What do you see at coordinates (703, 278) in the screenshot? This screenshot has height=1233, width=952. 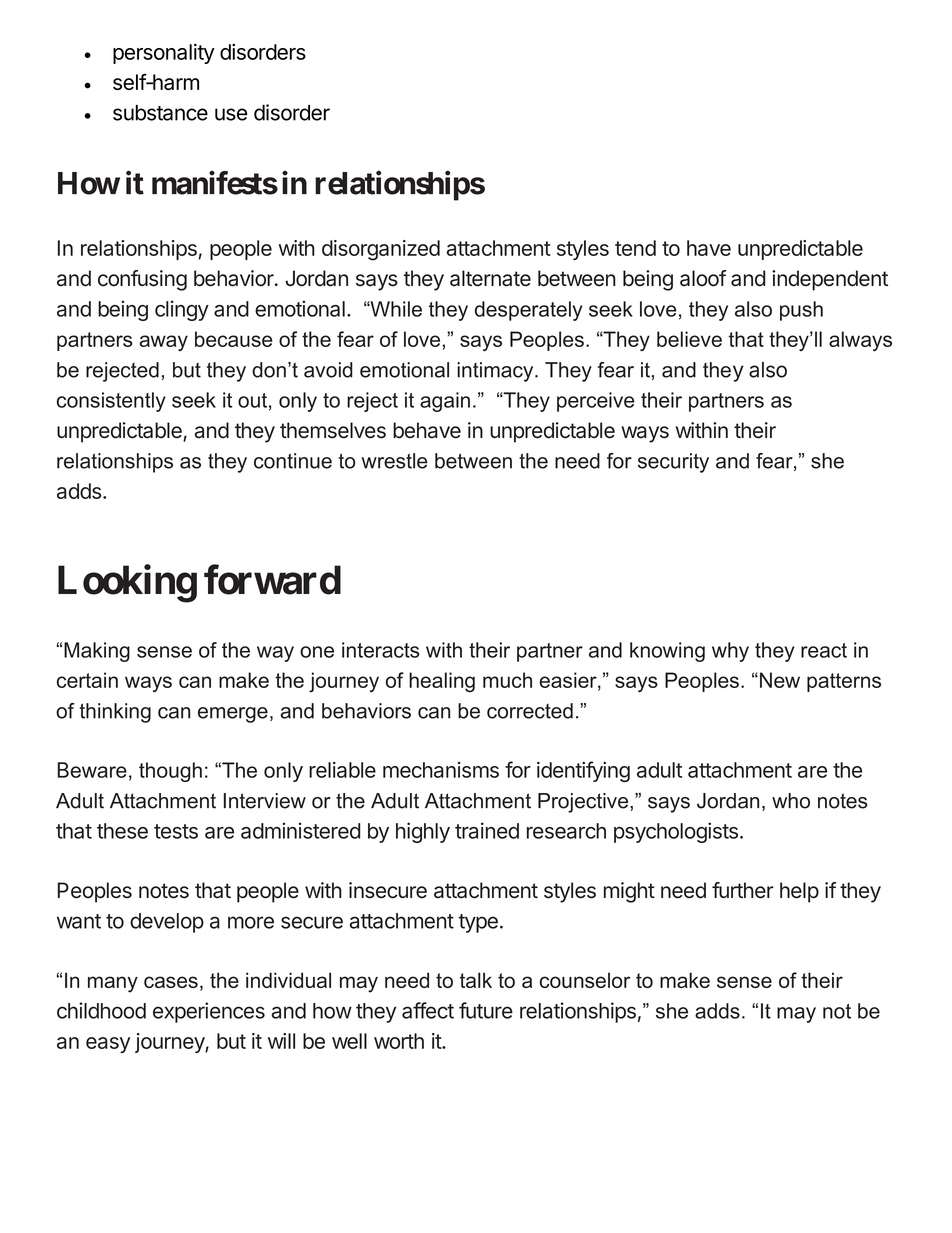 I see `aloof` at bounding box center [703, 278].
